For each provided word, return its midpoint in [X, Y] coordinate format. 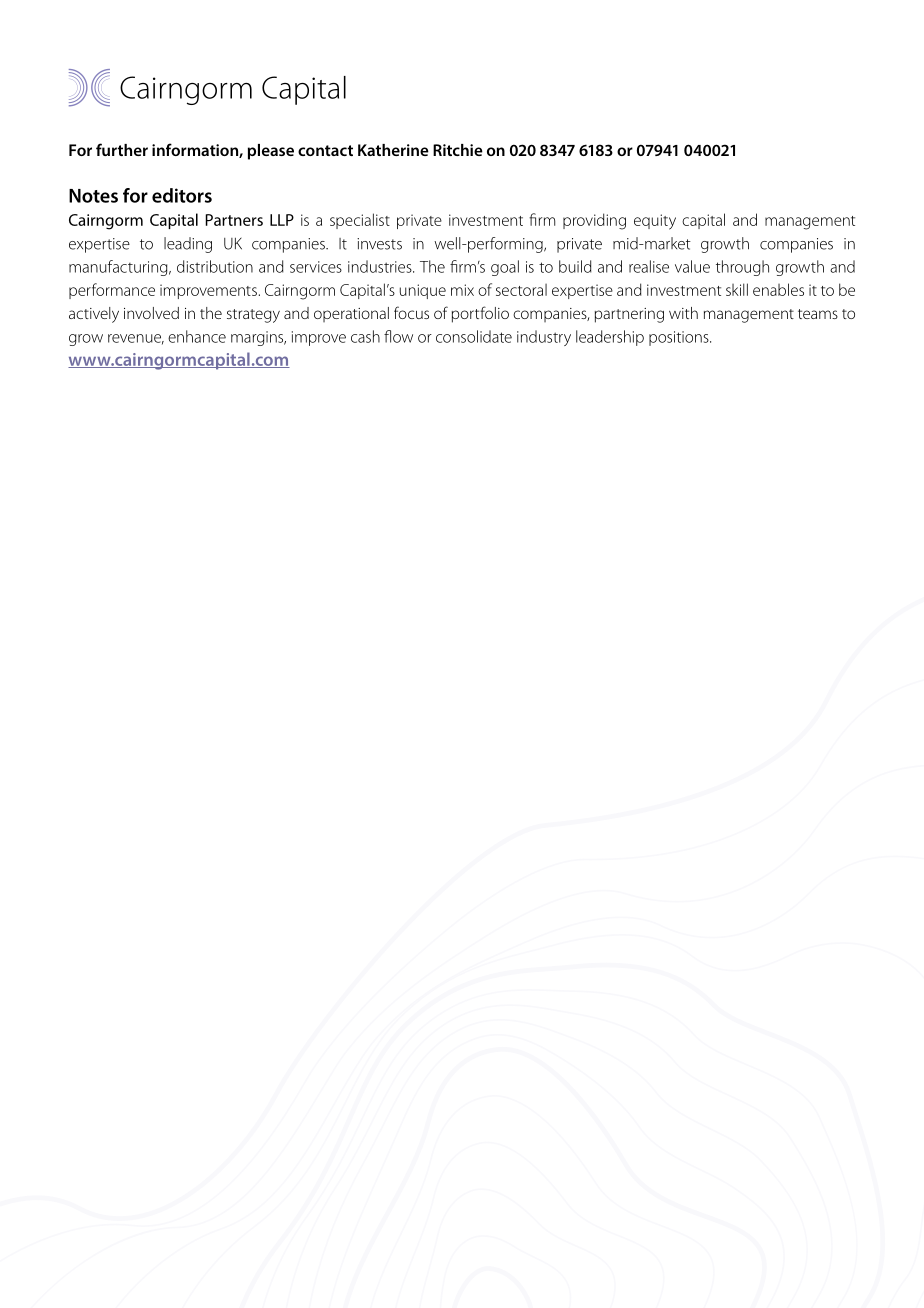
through [742, 268]
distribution [215, 266]
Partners [234, 220]
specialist [360, 221]
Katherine [393, 150]
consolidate [474, 336]
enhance [197, 336]
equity [655, 222]
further [122, 149]
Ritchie [458, 150]
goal [505, 268]
